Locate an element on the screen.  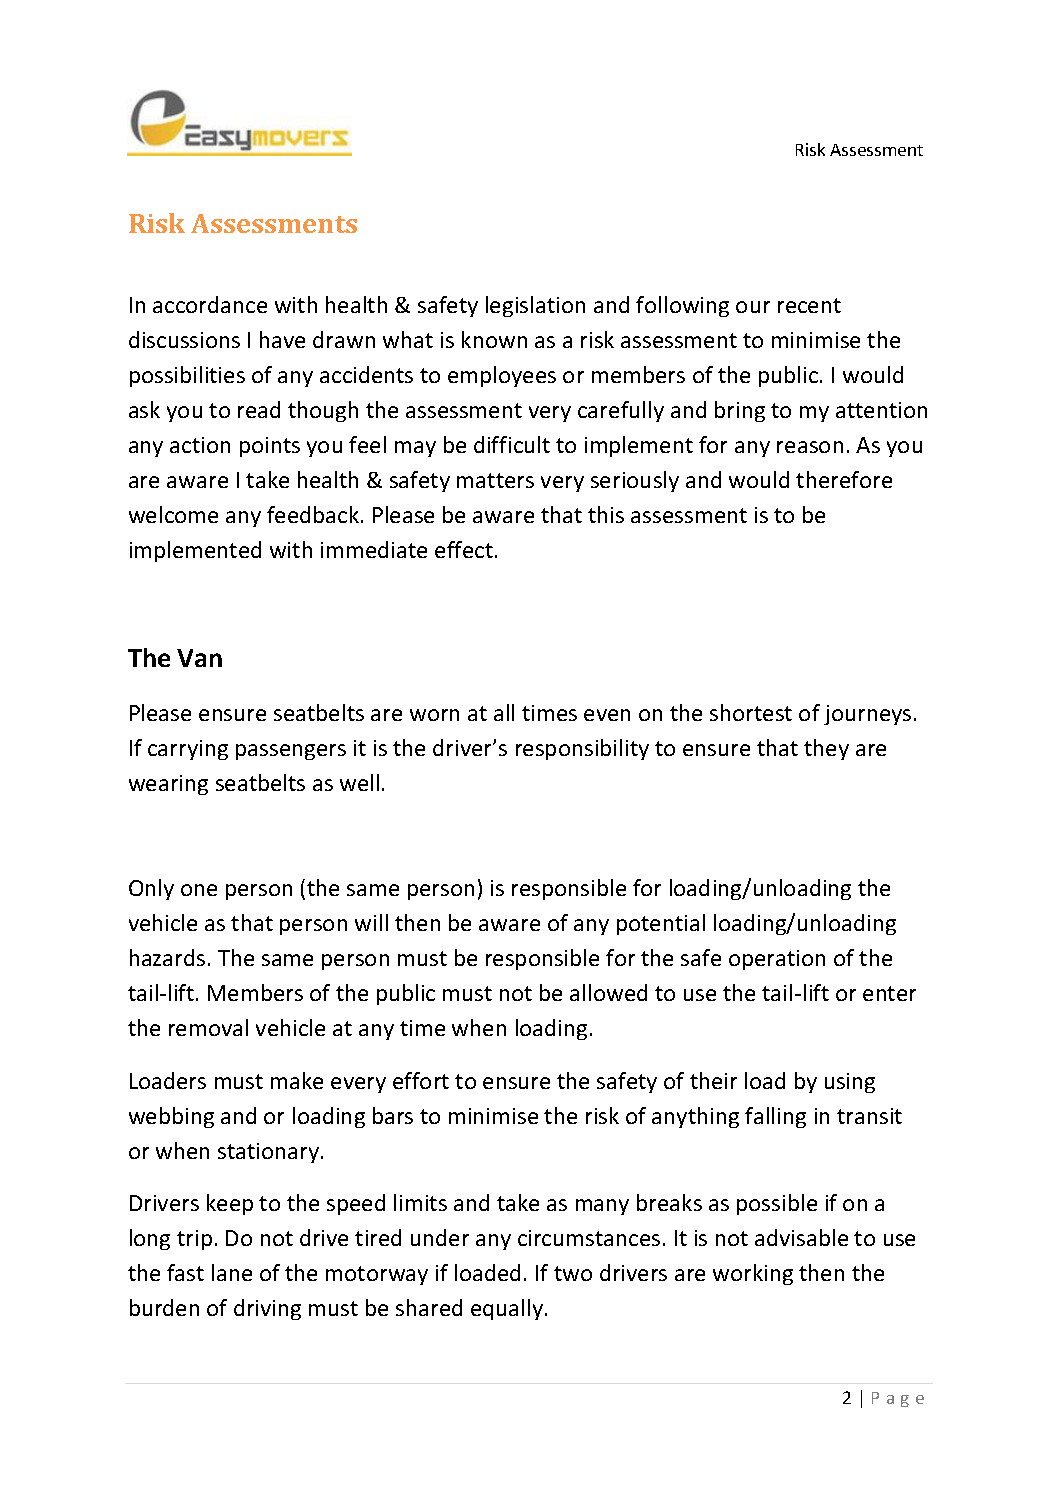
recent is located at coordinates (809, 305).
